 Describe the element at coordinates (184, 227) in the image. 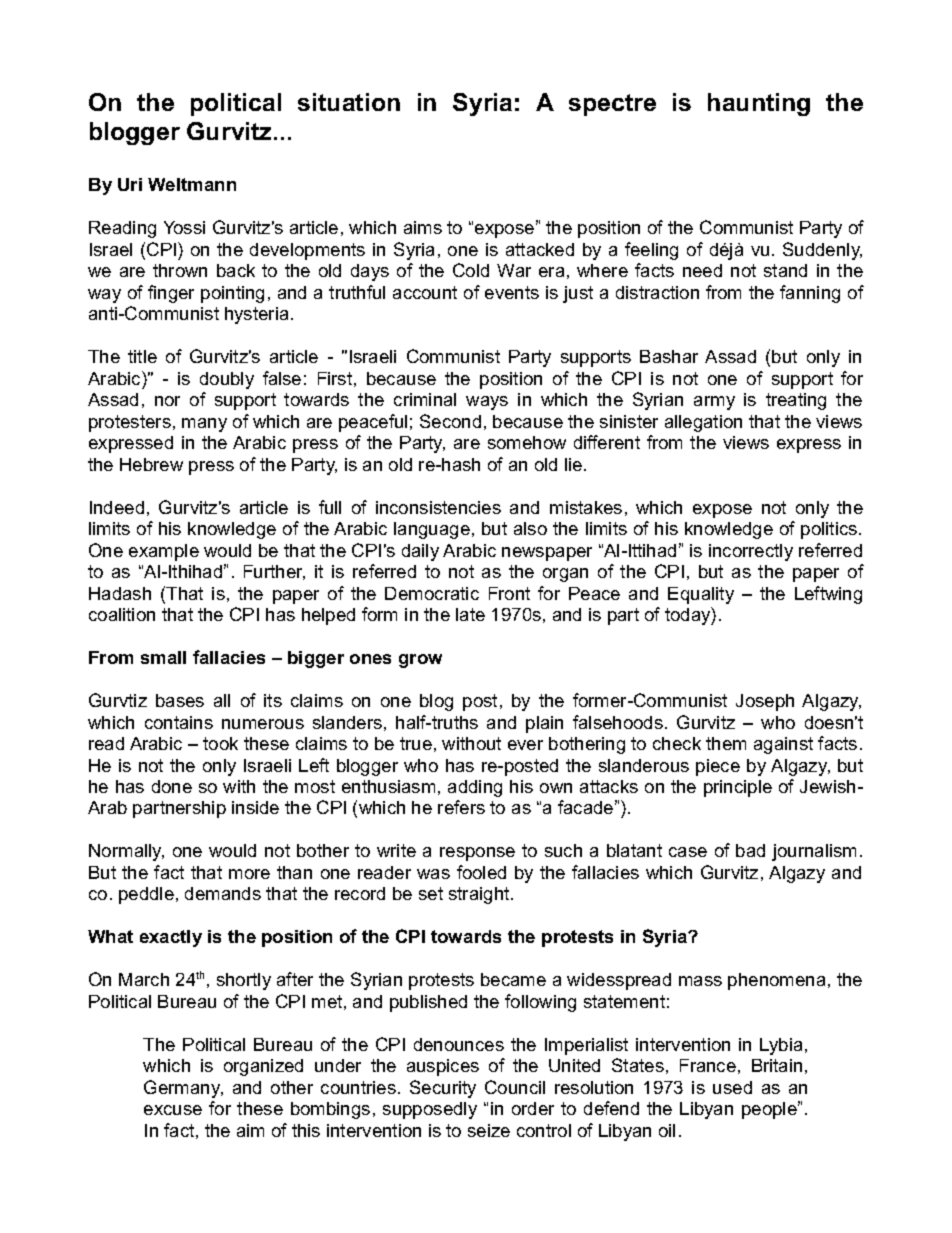

I see `Yossi` at that location.
